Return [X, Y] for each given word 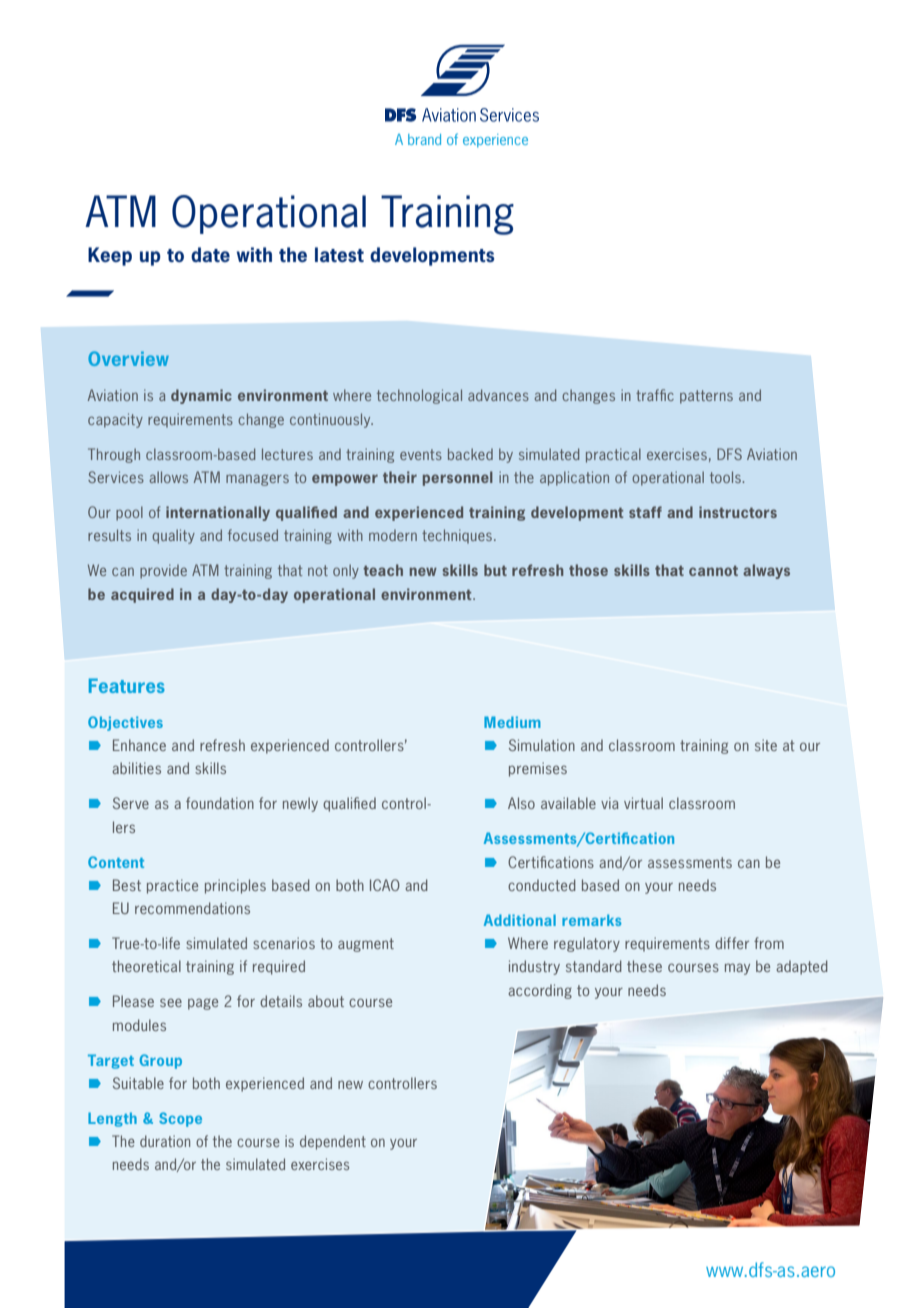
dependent [333, 1142]
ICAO [385, 885]
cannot [713, 570]
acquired [142, 595]
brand [424, 139]
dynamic [201, 396]
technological [419, 396]
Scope [180, 1119]
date [210, 254]
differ [732, 943]
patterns [706, 397]
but [495, 570]
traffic [655, 395]
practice [172, 886]
